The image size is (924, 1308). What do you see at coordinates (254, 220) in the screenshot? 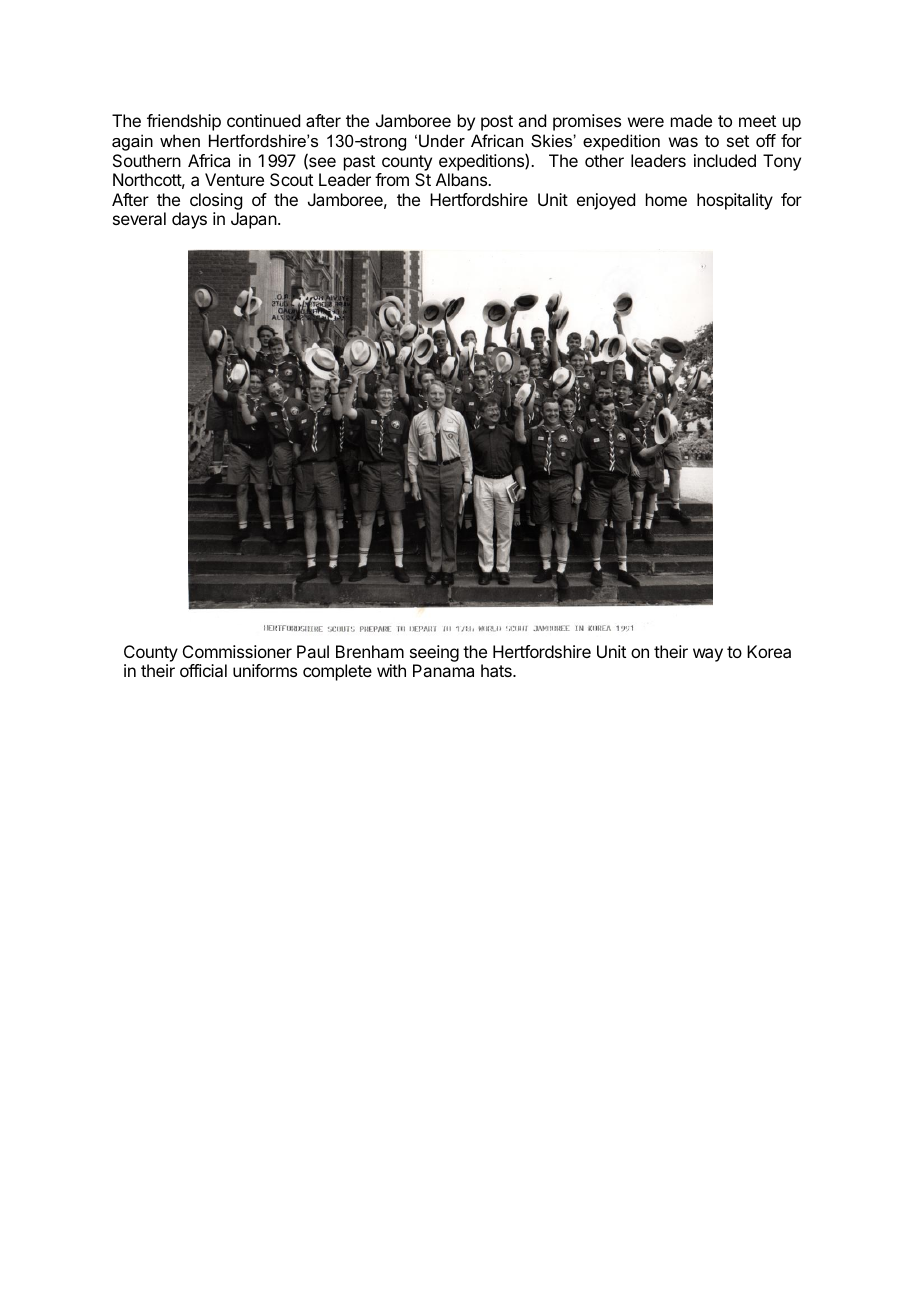
I see `Japan` at bounding box center [254, 220].
